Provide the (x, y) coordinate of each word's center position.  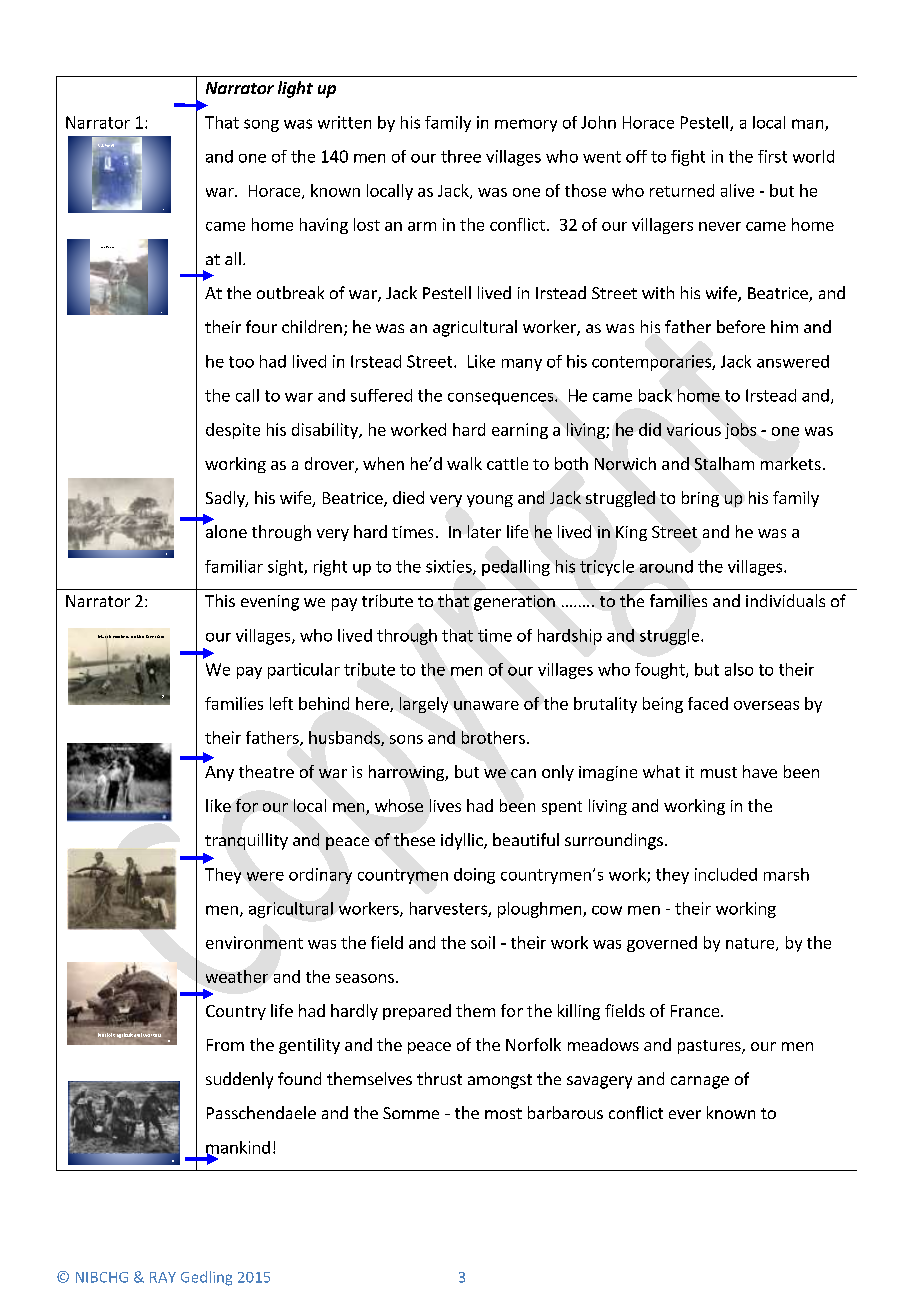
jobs (740, 431)
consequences (502, 398)
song (261, 125)
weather (237, 976)
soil (483, 942)
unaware (486, 705)
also (739, 669)
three (461, 156)
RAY (163, 1277)
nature (751, 944)
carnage (700, 1082)
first (772, 156)
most (503, 1113)
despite (233, 431)
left (281, 703)
